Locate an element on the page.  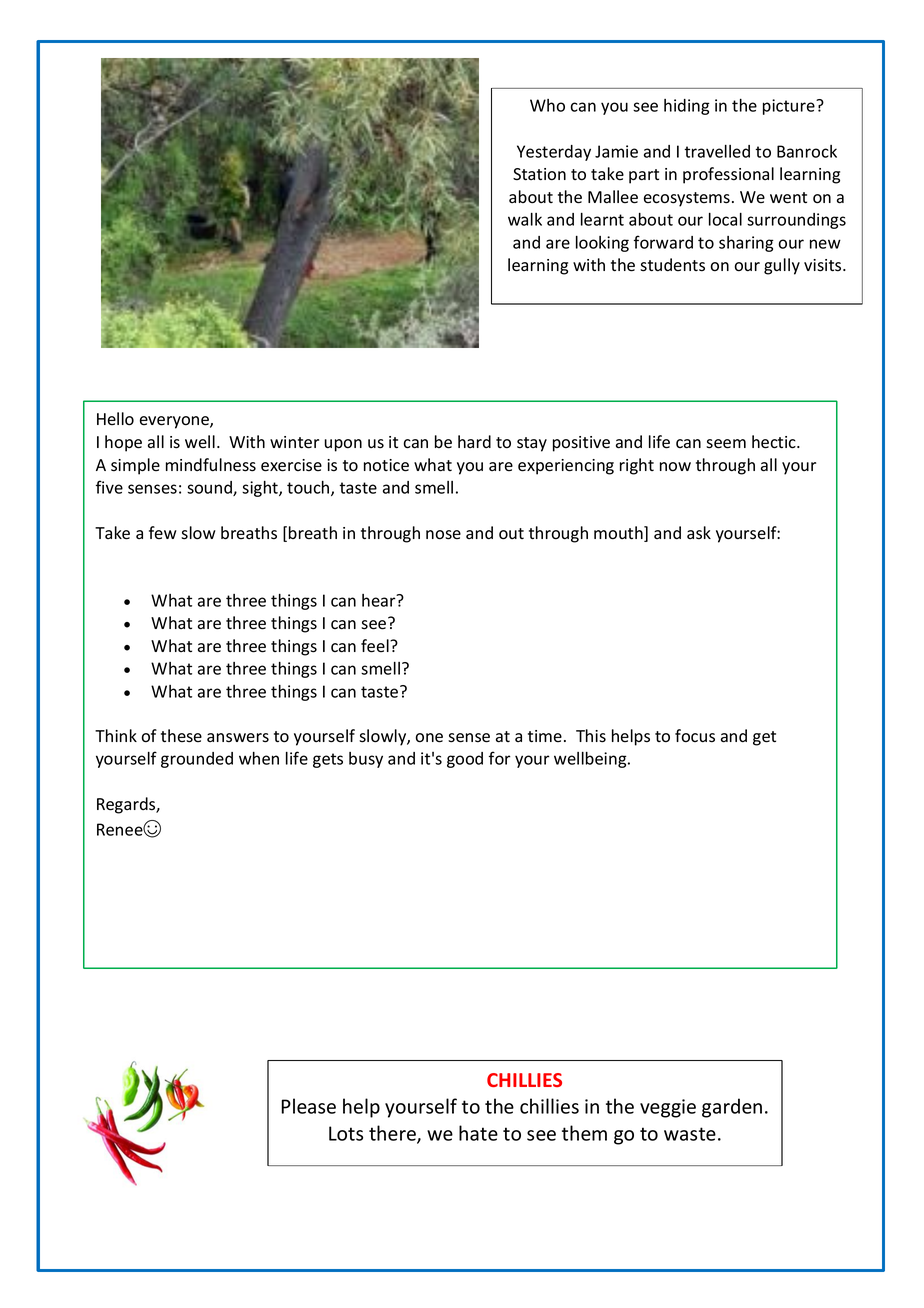
few is located at coordinates (163, 532).
